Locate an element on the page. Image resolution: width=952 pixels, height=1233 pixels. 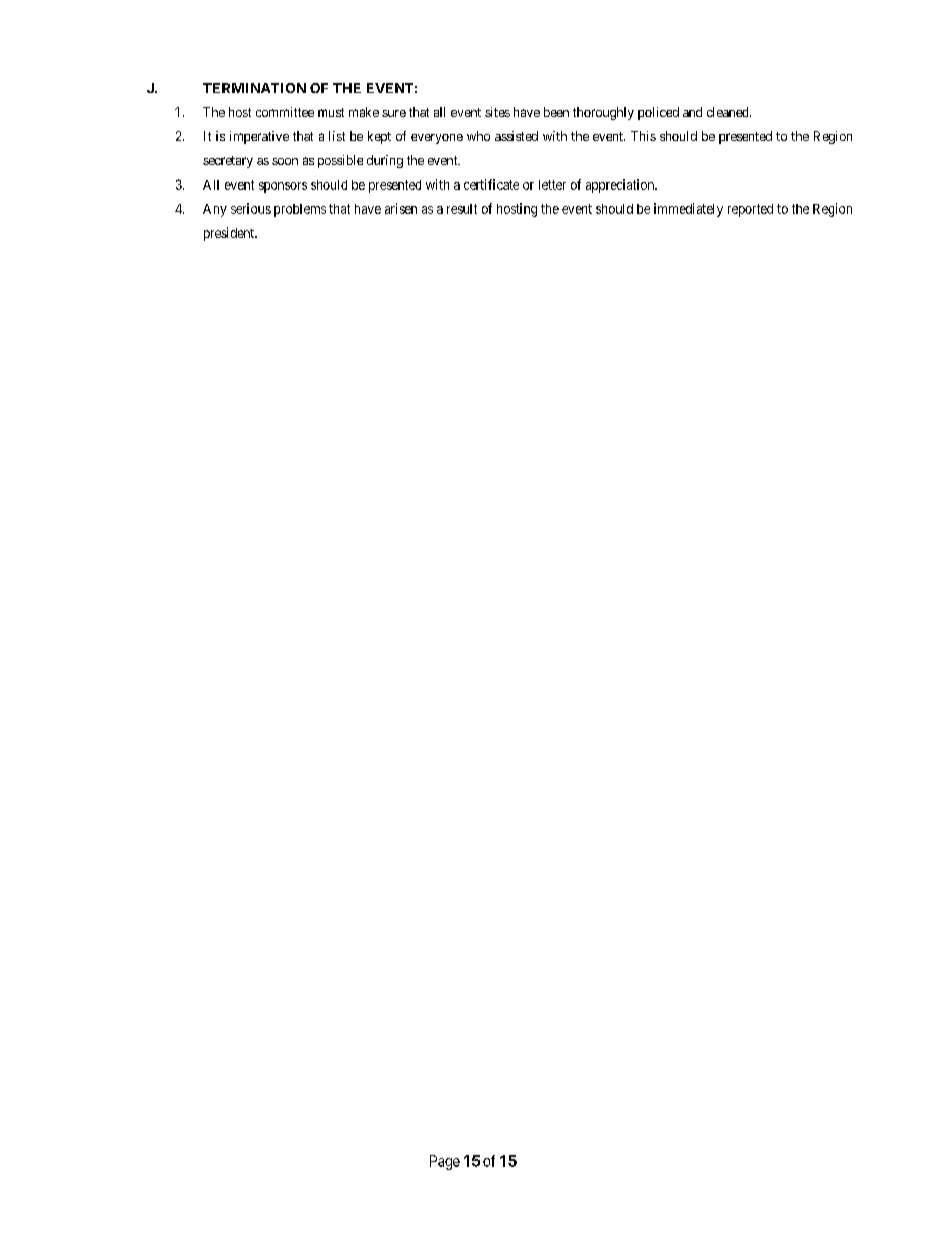
Any is located at coordinates (215, 210).
